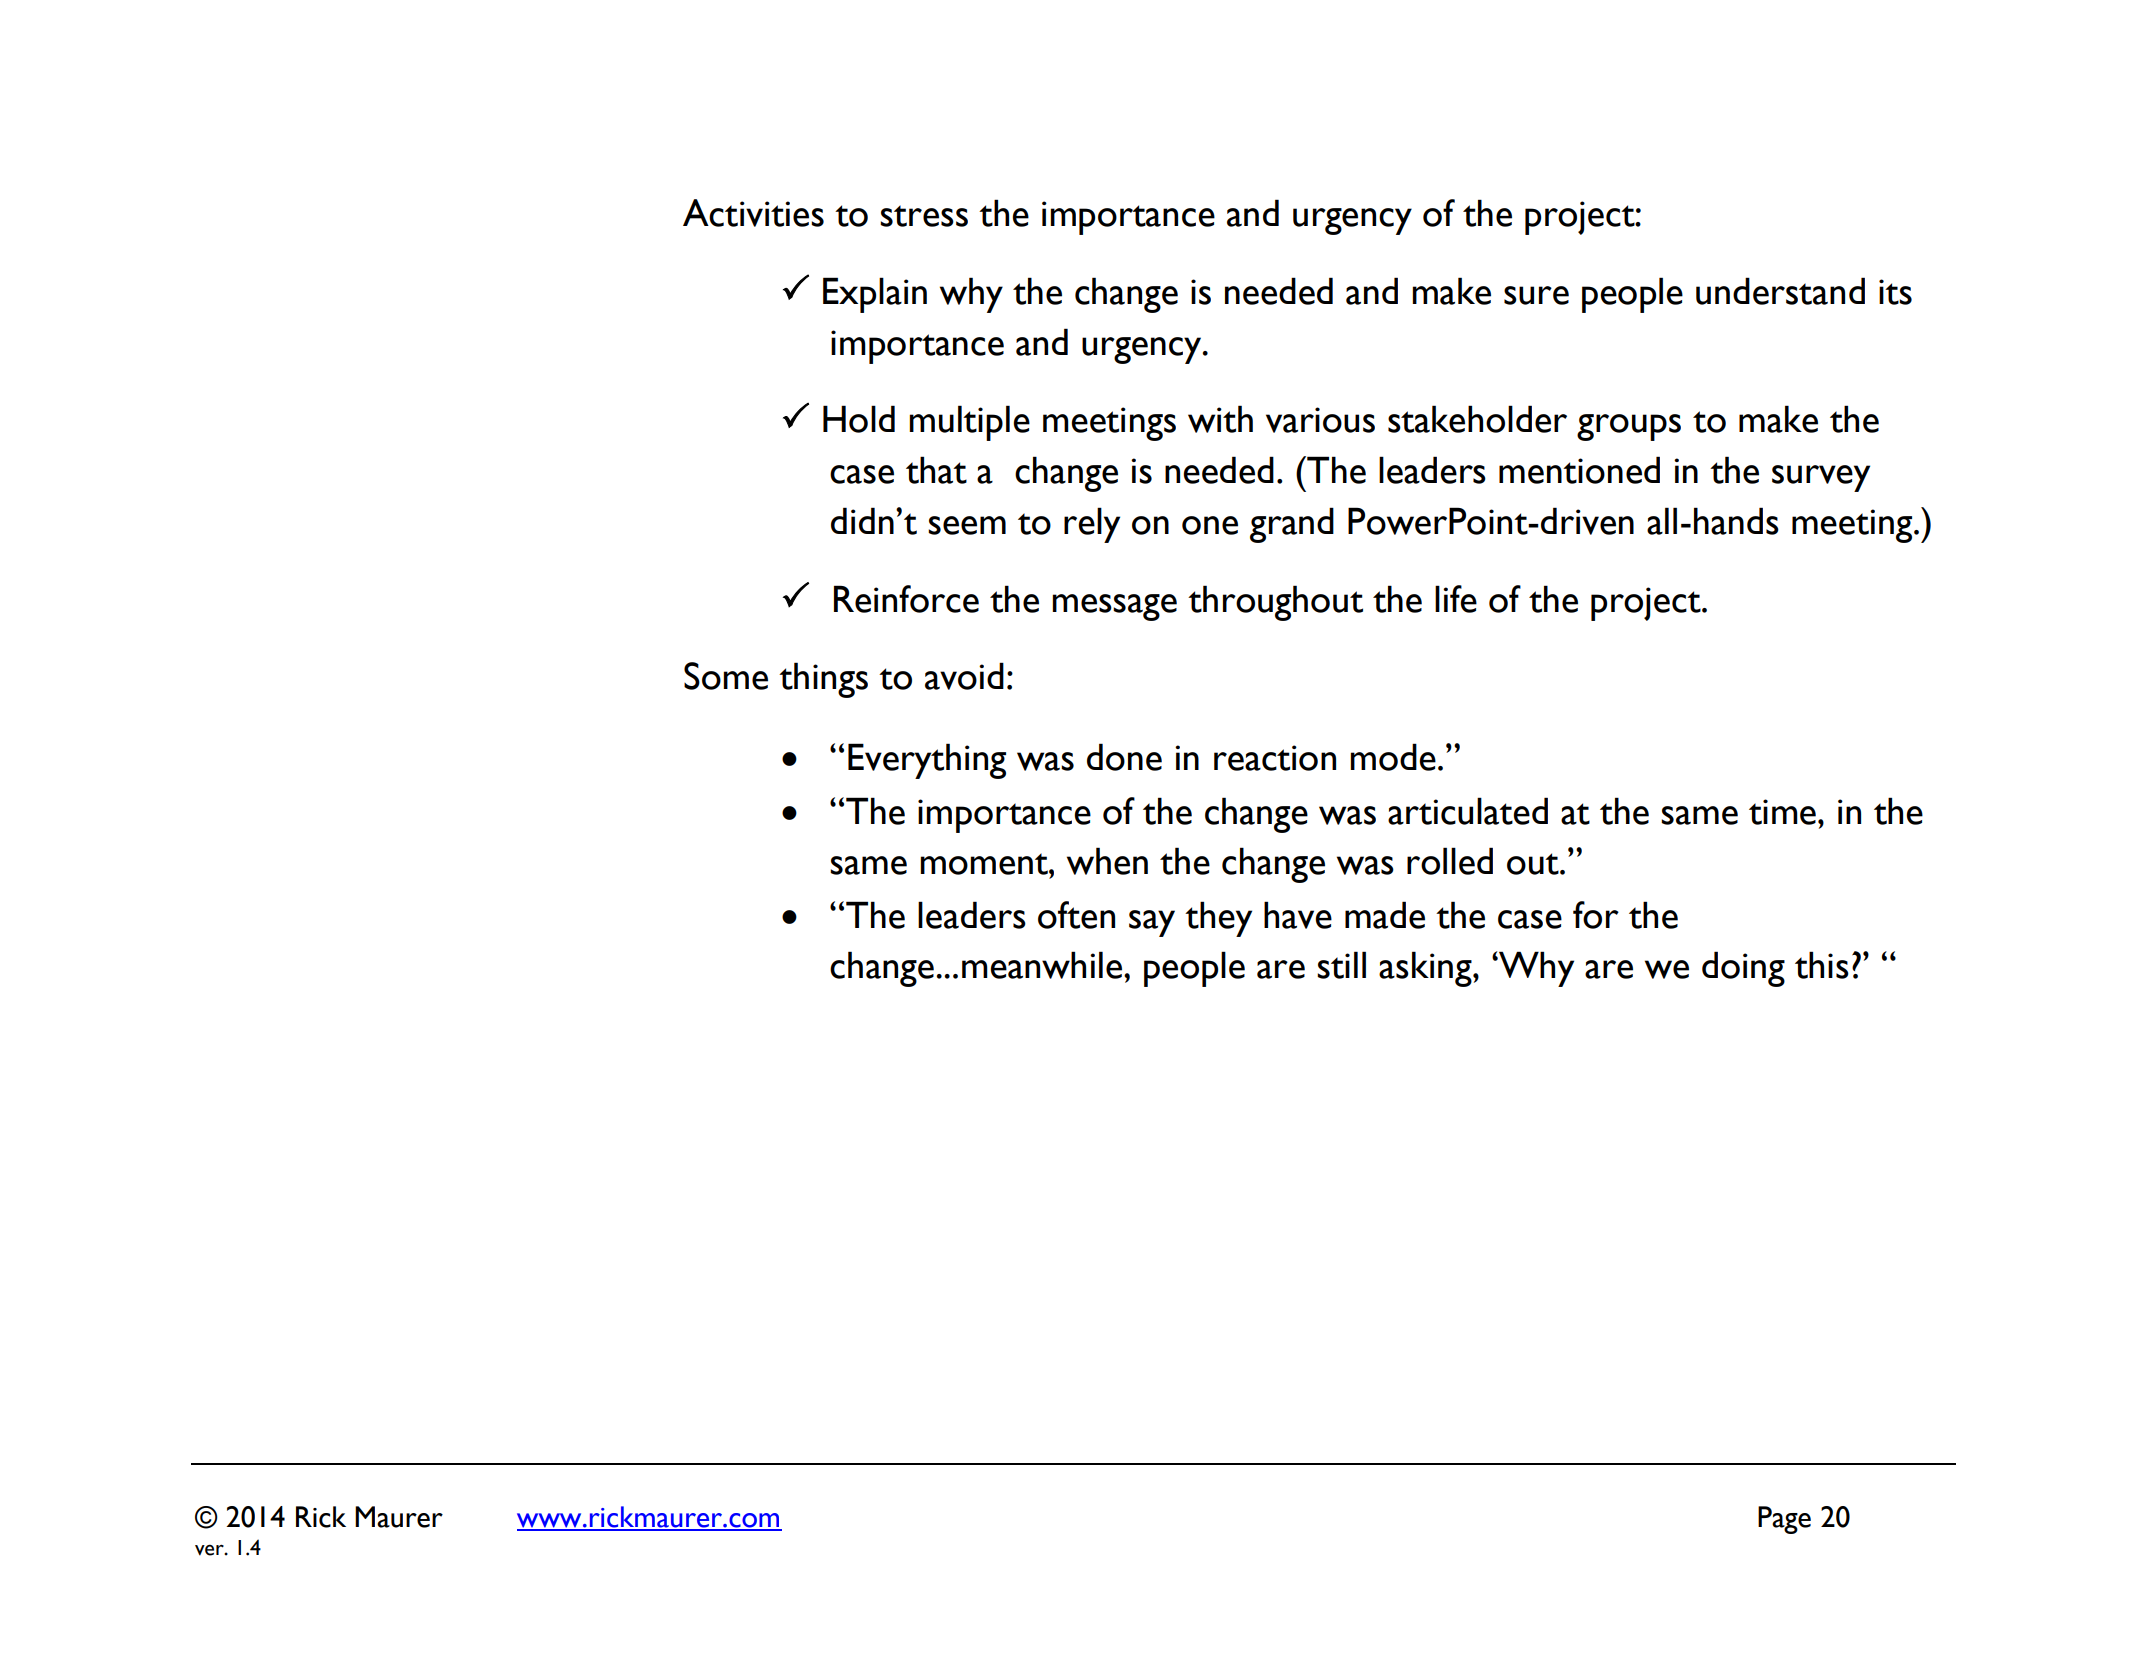 The height and width of the screenshot is (1659, 2147). What do you see at coordinates (1780, 291) in the screenshot?
I see `understand` at bounding box center [1780, 291].
